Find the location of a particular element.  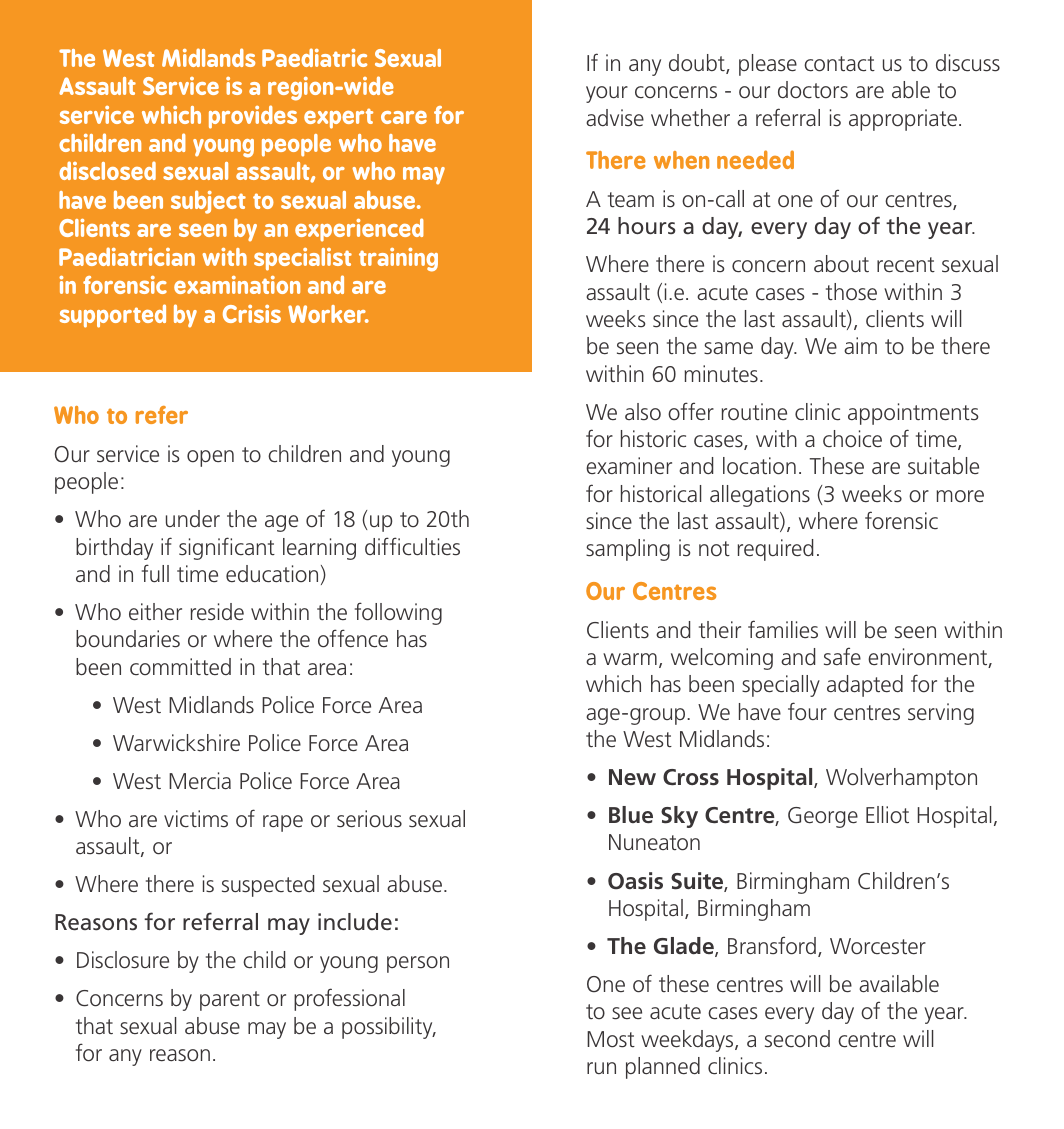

provides is located at coordinates (253, 117).
